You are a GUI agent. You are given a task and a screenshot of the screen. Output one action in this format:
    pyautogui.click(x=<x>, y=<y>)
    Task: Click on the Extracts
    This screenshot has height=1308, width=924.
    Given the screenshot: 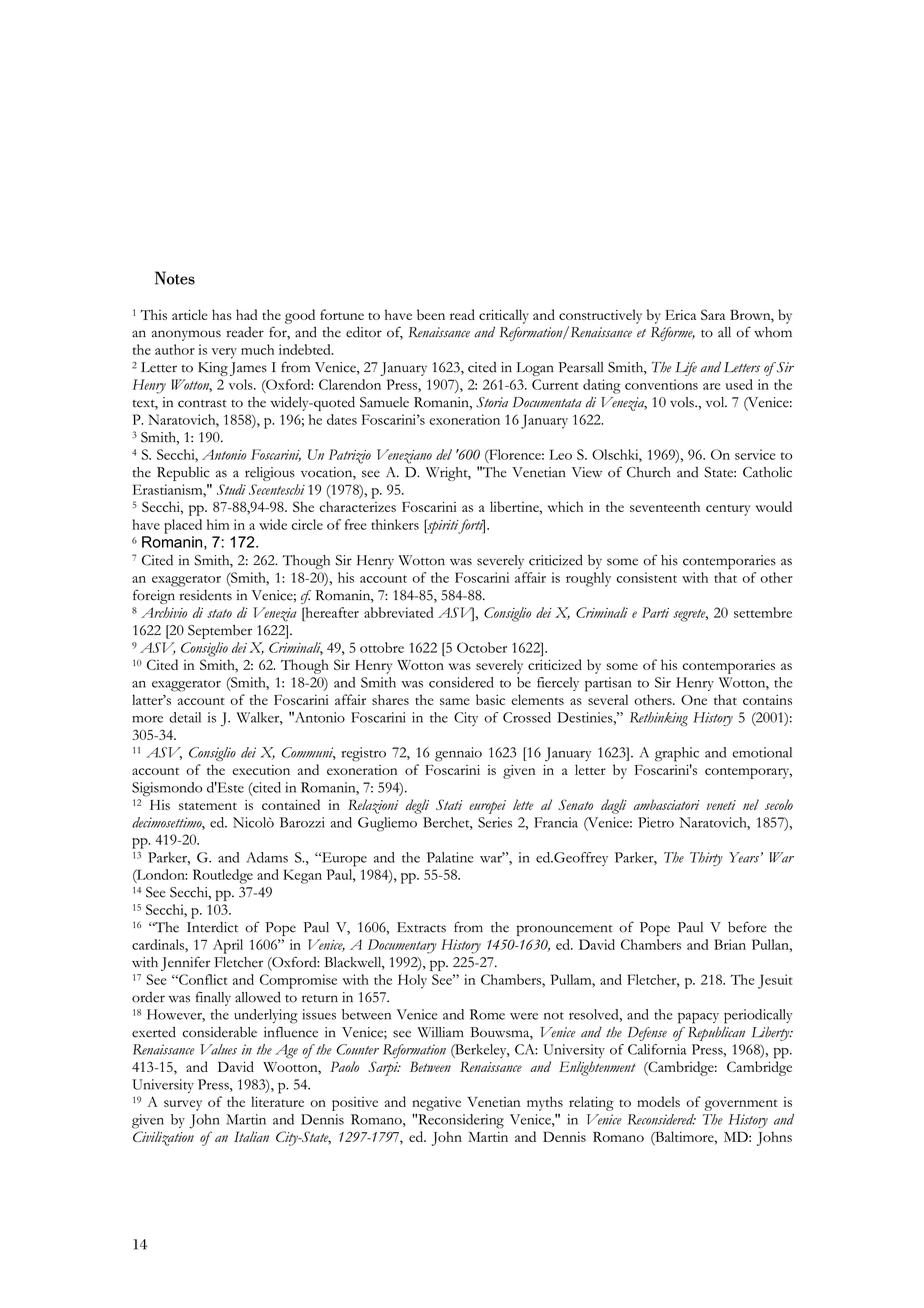 What is the action you would take?
    pyautogui.click(x=421, y=927)
